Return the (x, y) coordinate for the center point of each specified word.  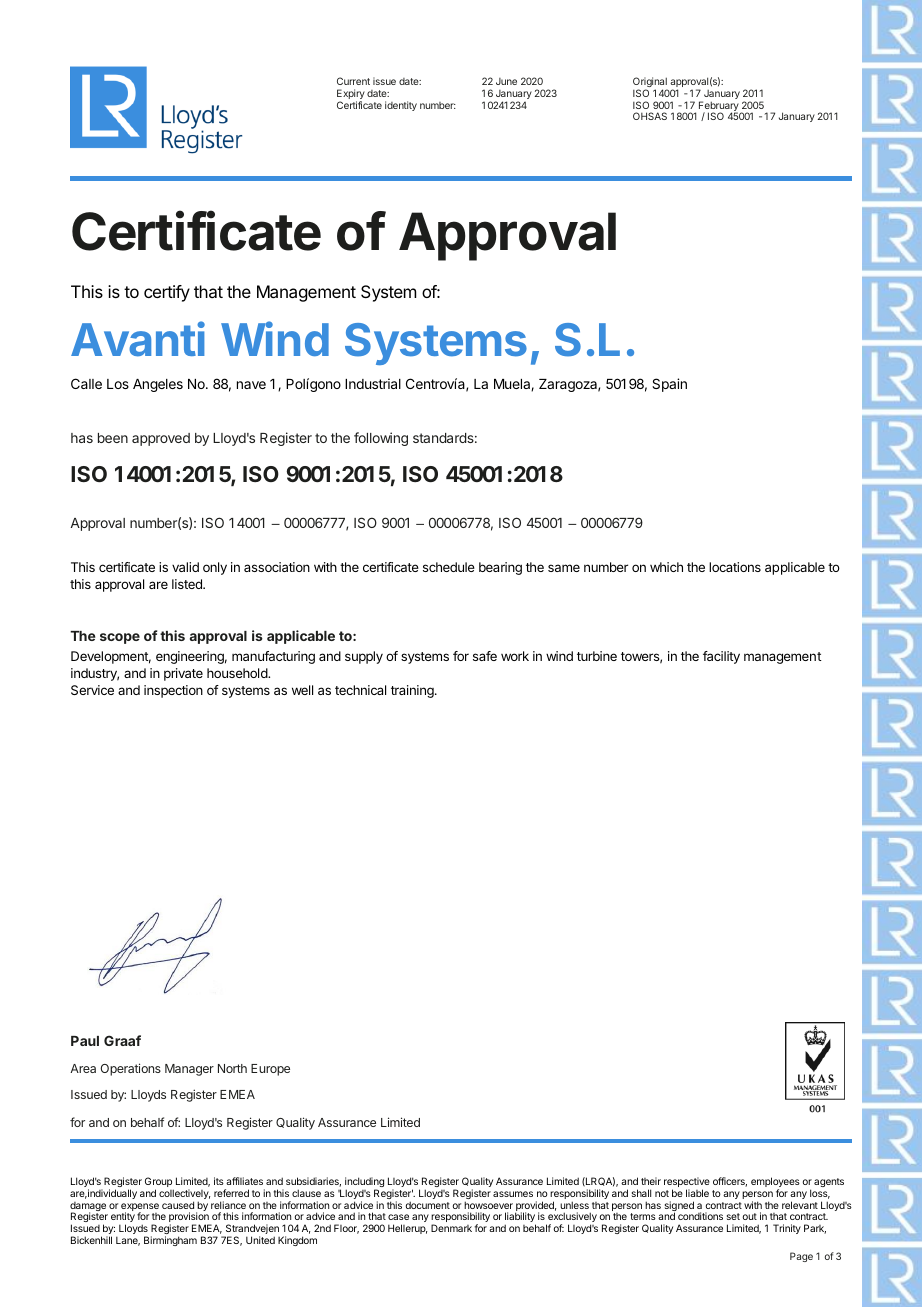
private (183, 674)
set (733, 1216)
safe (485, 656)
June (506, 81)
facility (721, 657)
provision (190, 1218)
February (719, 107)
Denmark (451, 1228)
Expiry (351, 95)
